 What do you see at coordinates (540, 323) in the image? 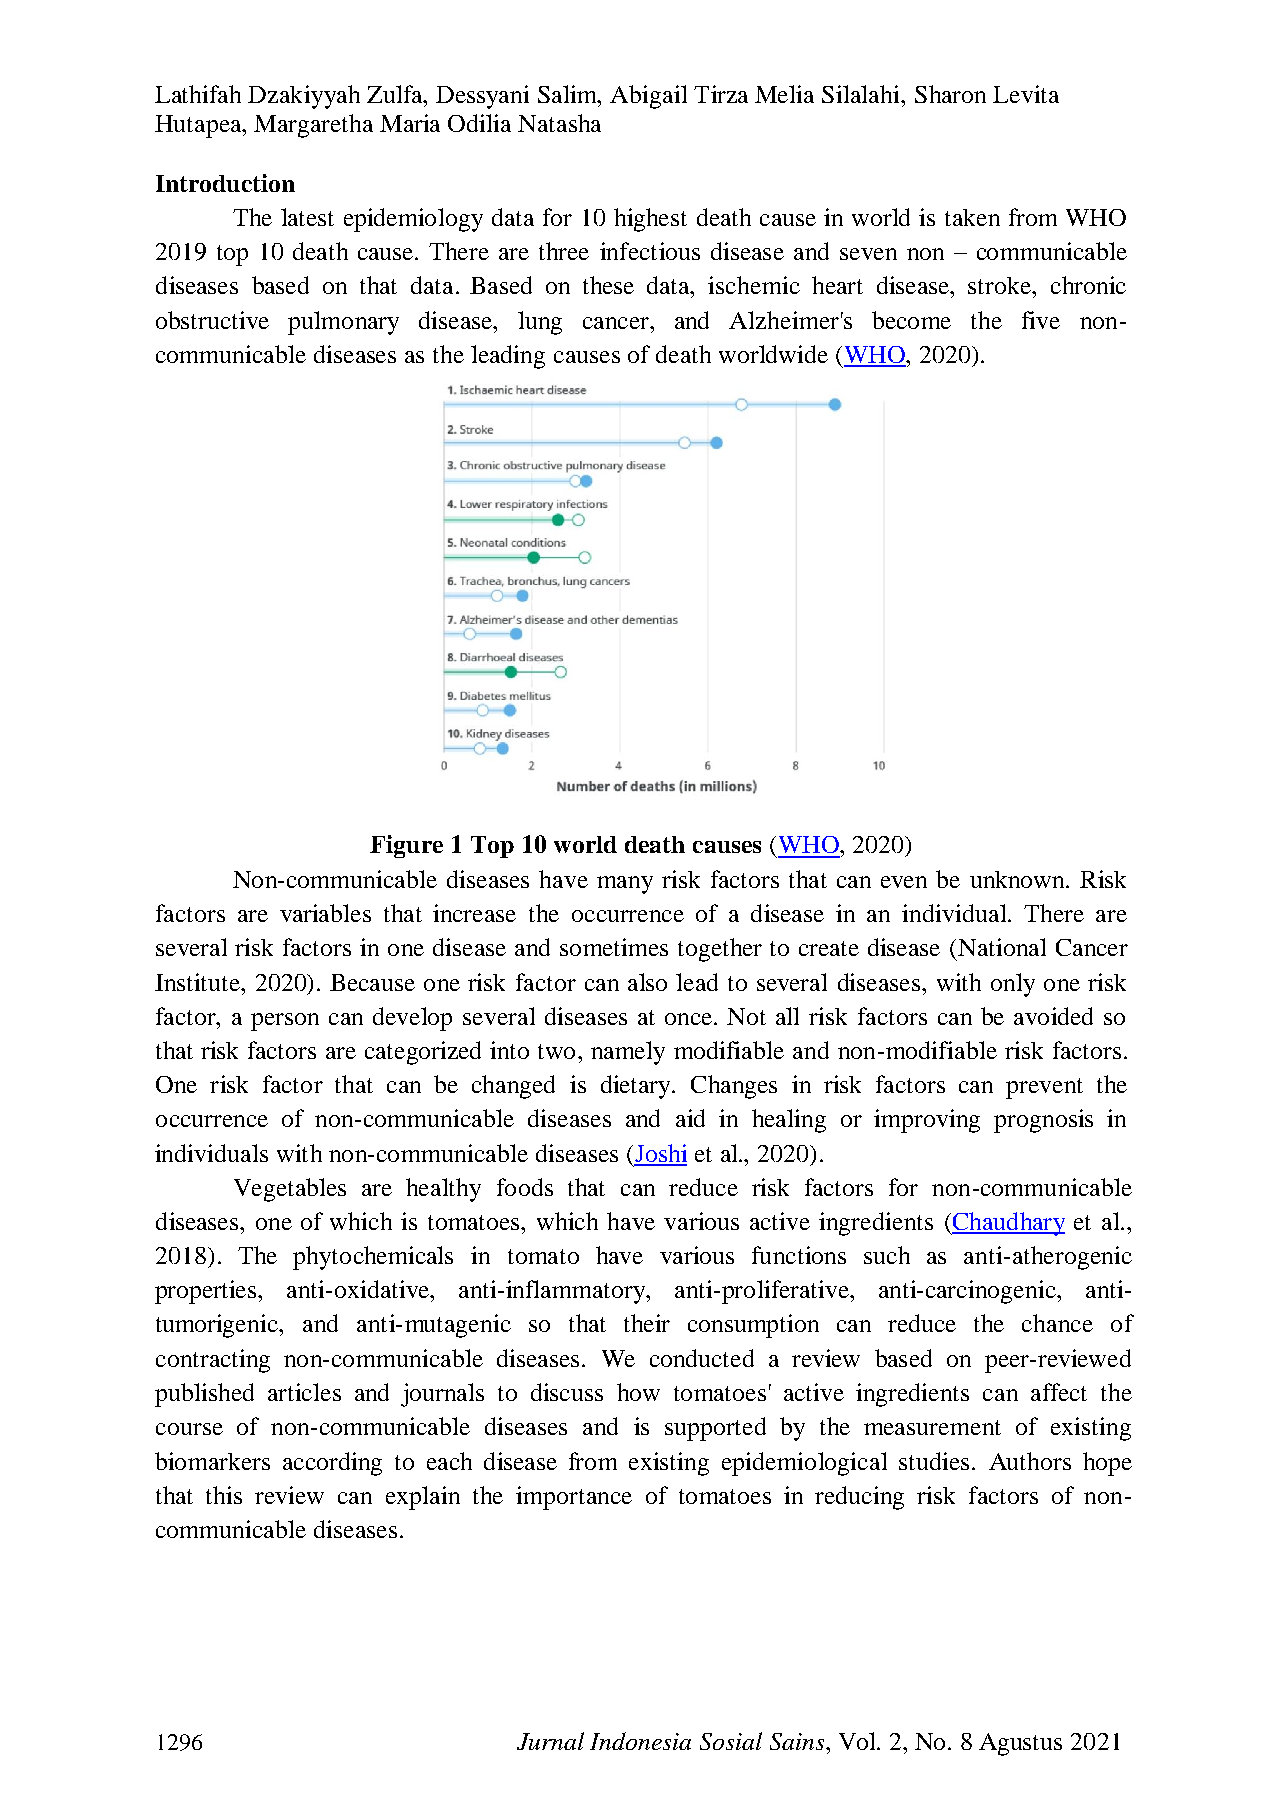
I see `lung` at bounding box center [540, 323].
